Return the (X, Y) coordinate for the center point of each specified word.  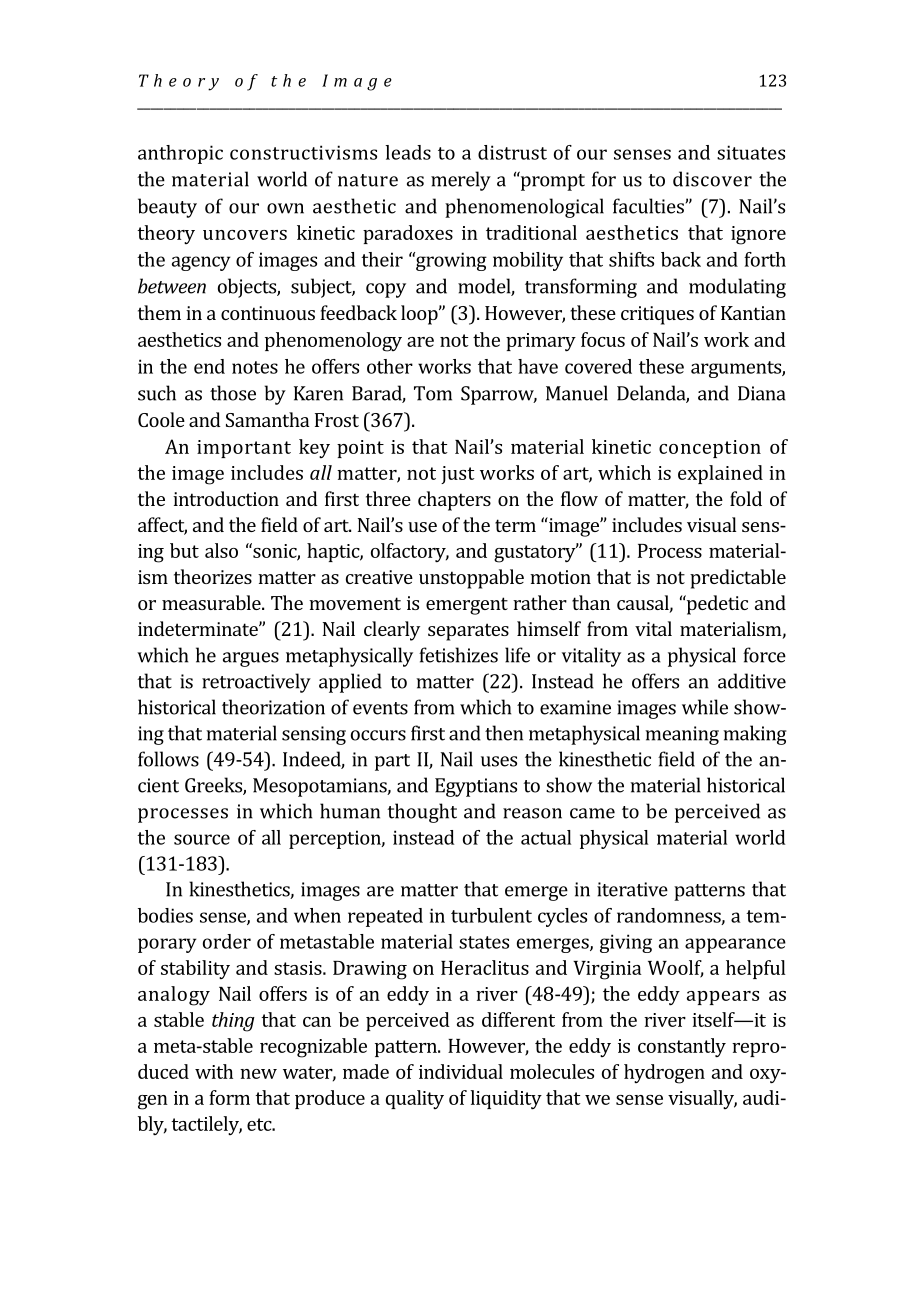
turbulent (491, 915)
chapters (454, 501)
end (209, 366)
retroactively (256, 683)
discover (712, 179)
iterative (632, 889)
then (504, 733)
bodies (165, 915)
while (705, 707)
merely (461, 181)
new (258, 1074)
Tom (433, 393)
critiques (657, 315)
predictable (738, 579)
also (221, 550)
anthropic (180, 154)
